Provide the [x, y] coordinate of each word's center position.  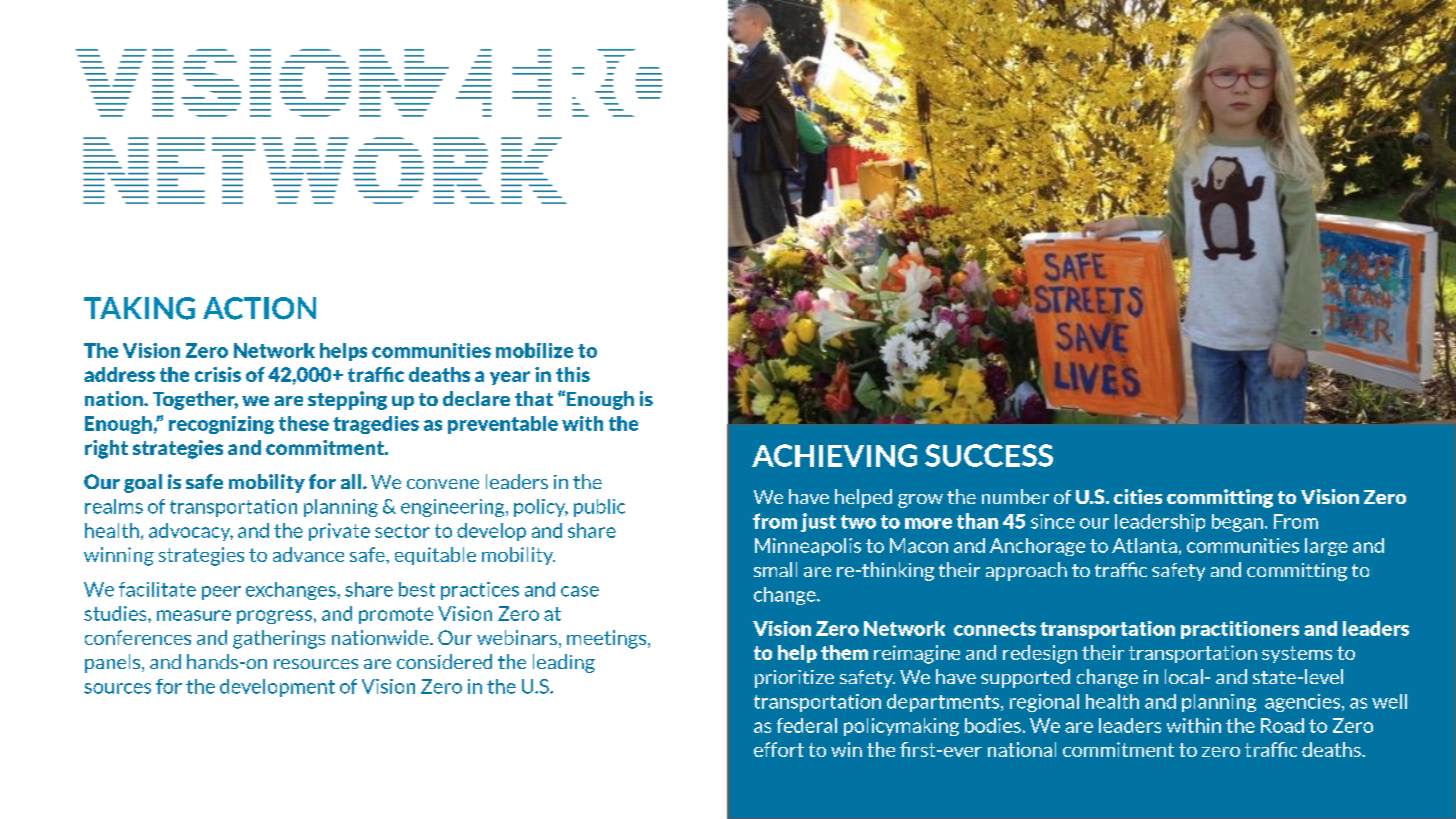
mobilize [534, 350]
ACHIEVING [834, 455]
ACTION [259, 308]
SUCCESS [989, 455]
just [818, 522]
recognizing [221, 425]
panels [114, 663]
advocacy [191, 532]
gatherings [279, 639]
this [573, 374]
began [1237, 523]
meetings [608, 639]
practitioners [1240, 630]
